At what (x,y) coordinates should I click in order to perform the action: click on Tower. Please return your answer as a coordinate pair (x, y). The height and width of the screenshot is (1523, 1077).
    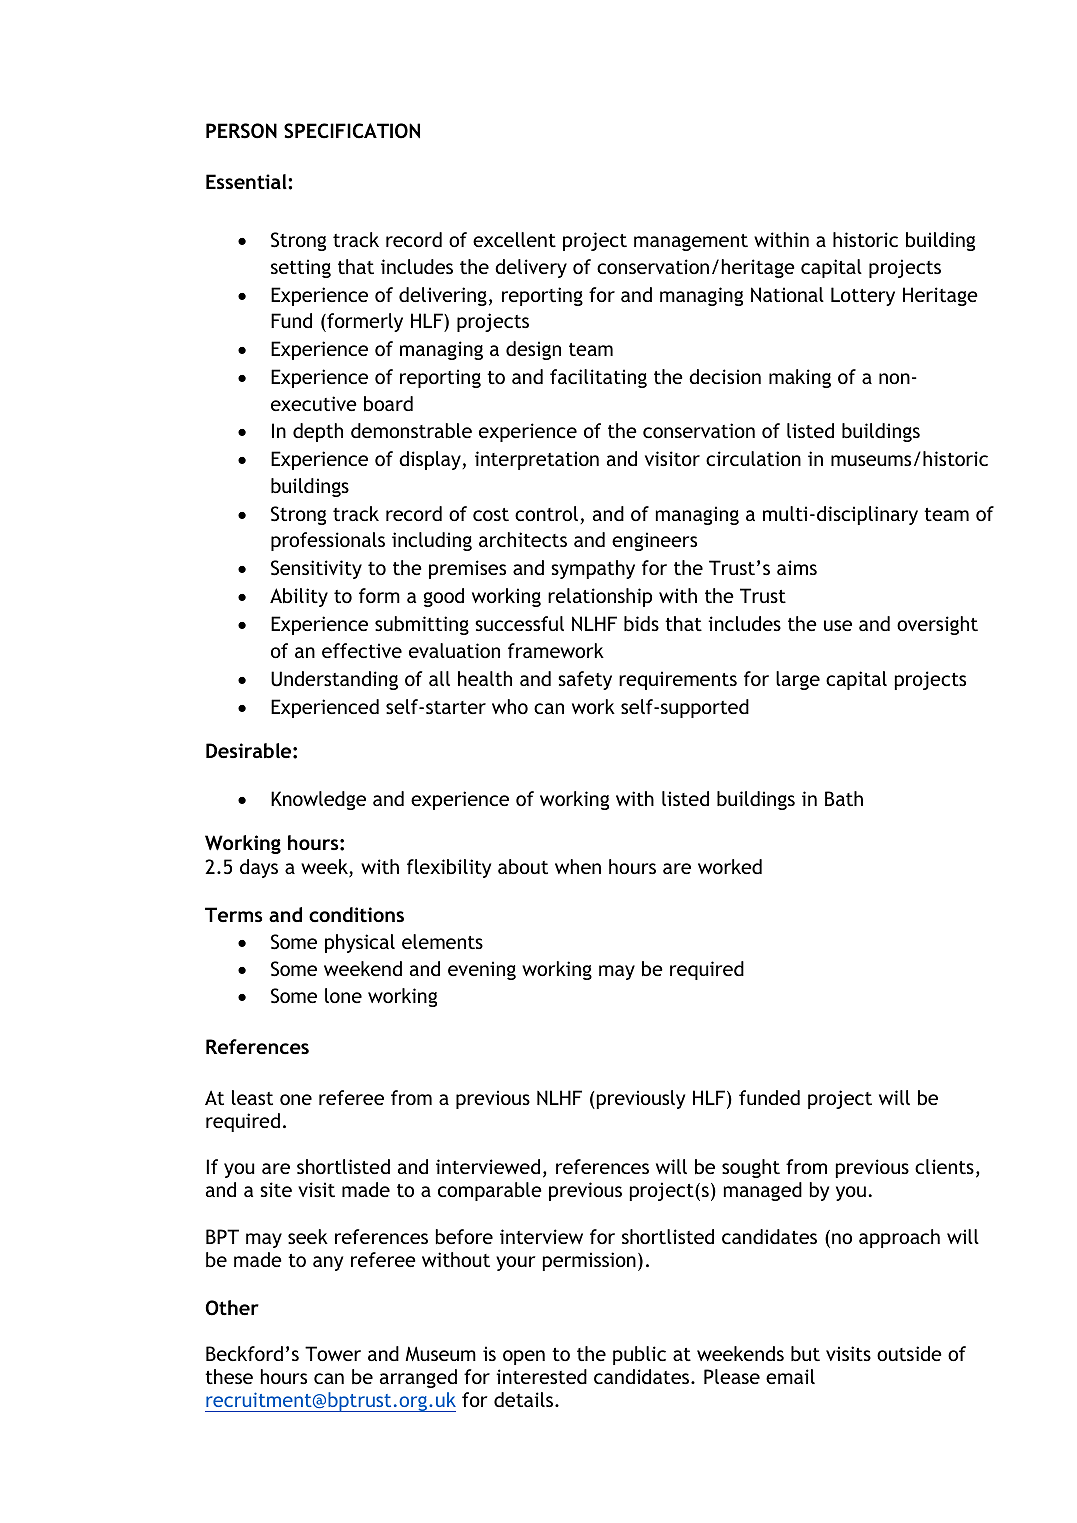
    Looking at the image, I should click on (333, 1353).
